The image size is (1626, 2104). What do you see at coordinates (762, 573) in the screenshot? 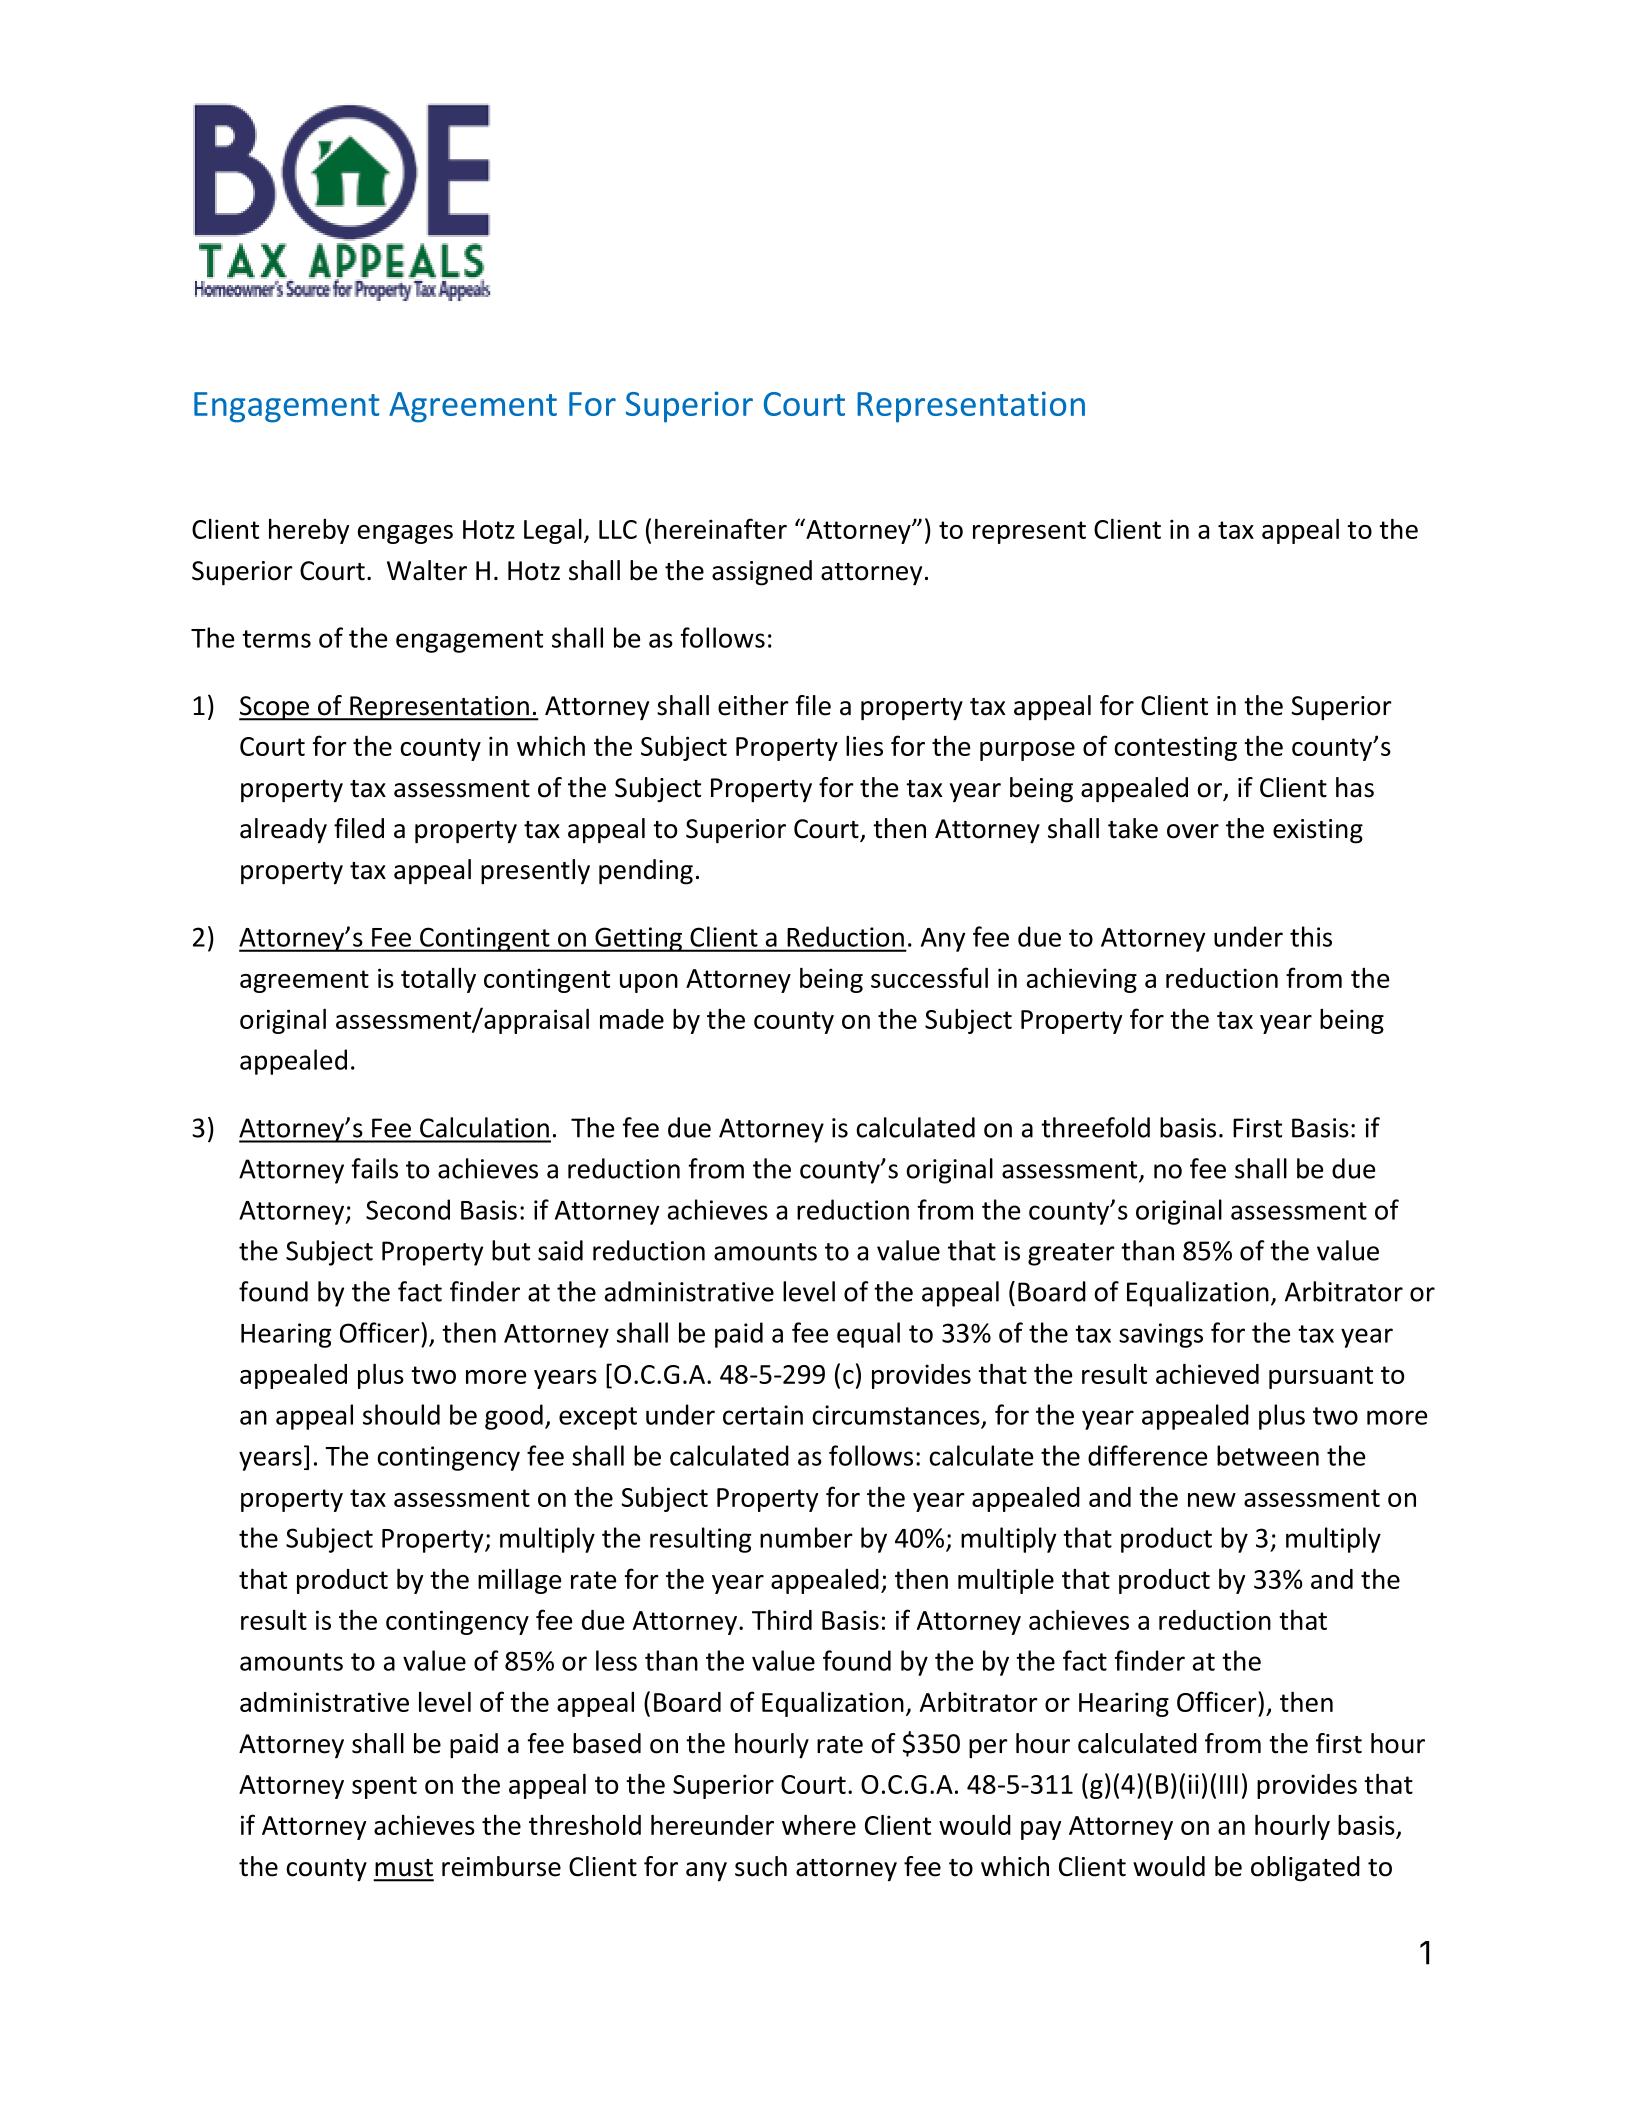
I see `assigned` at bounding box center [762, 573].
